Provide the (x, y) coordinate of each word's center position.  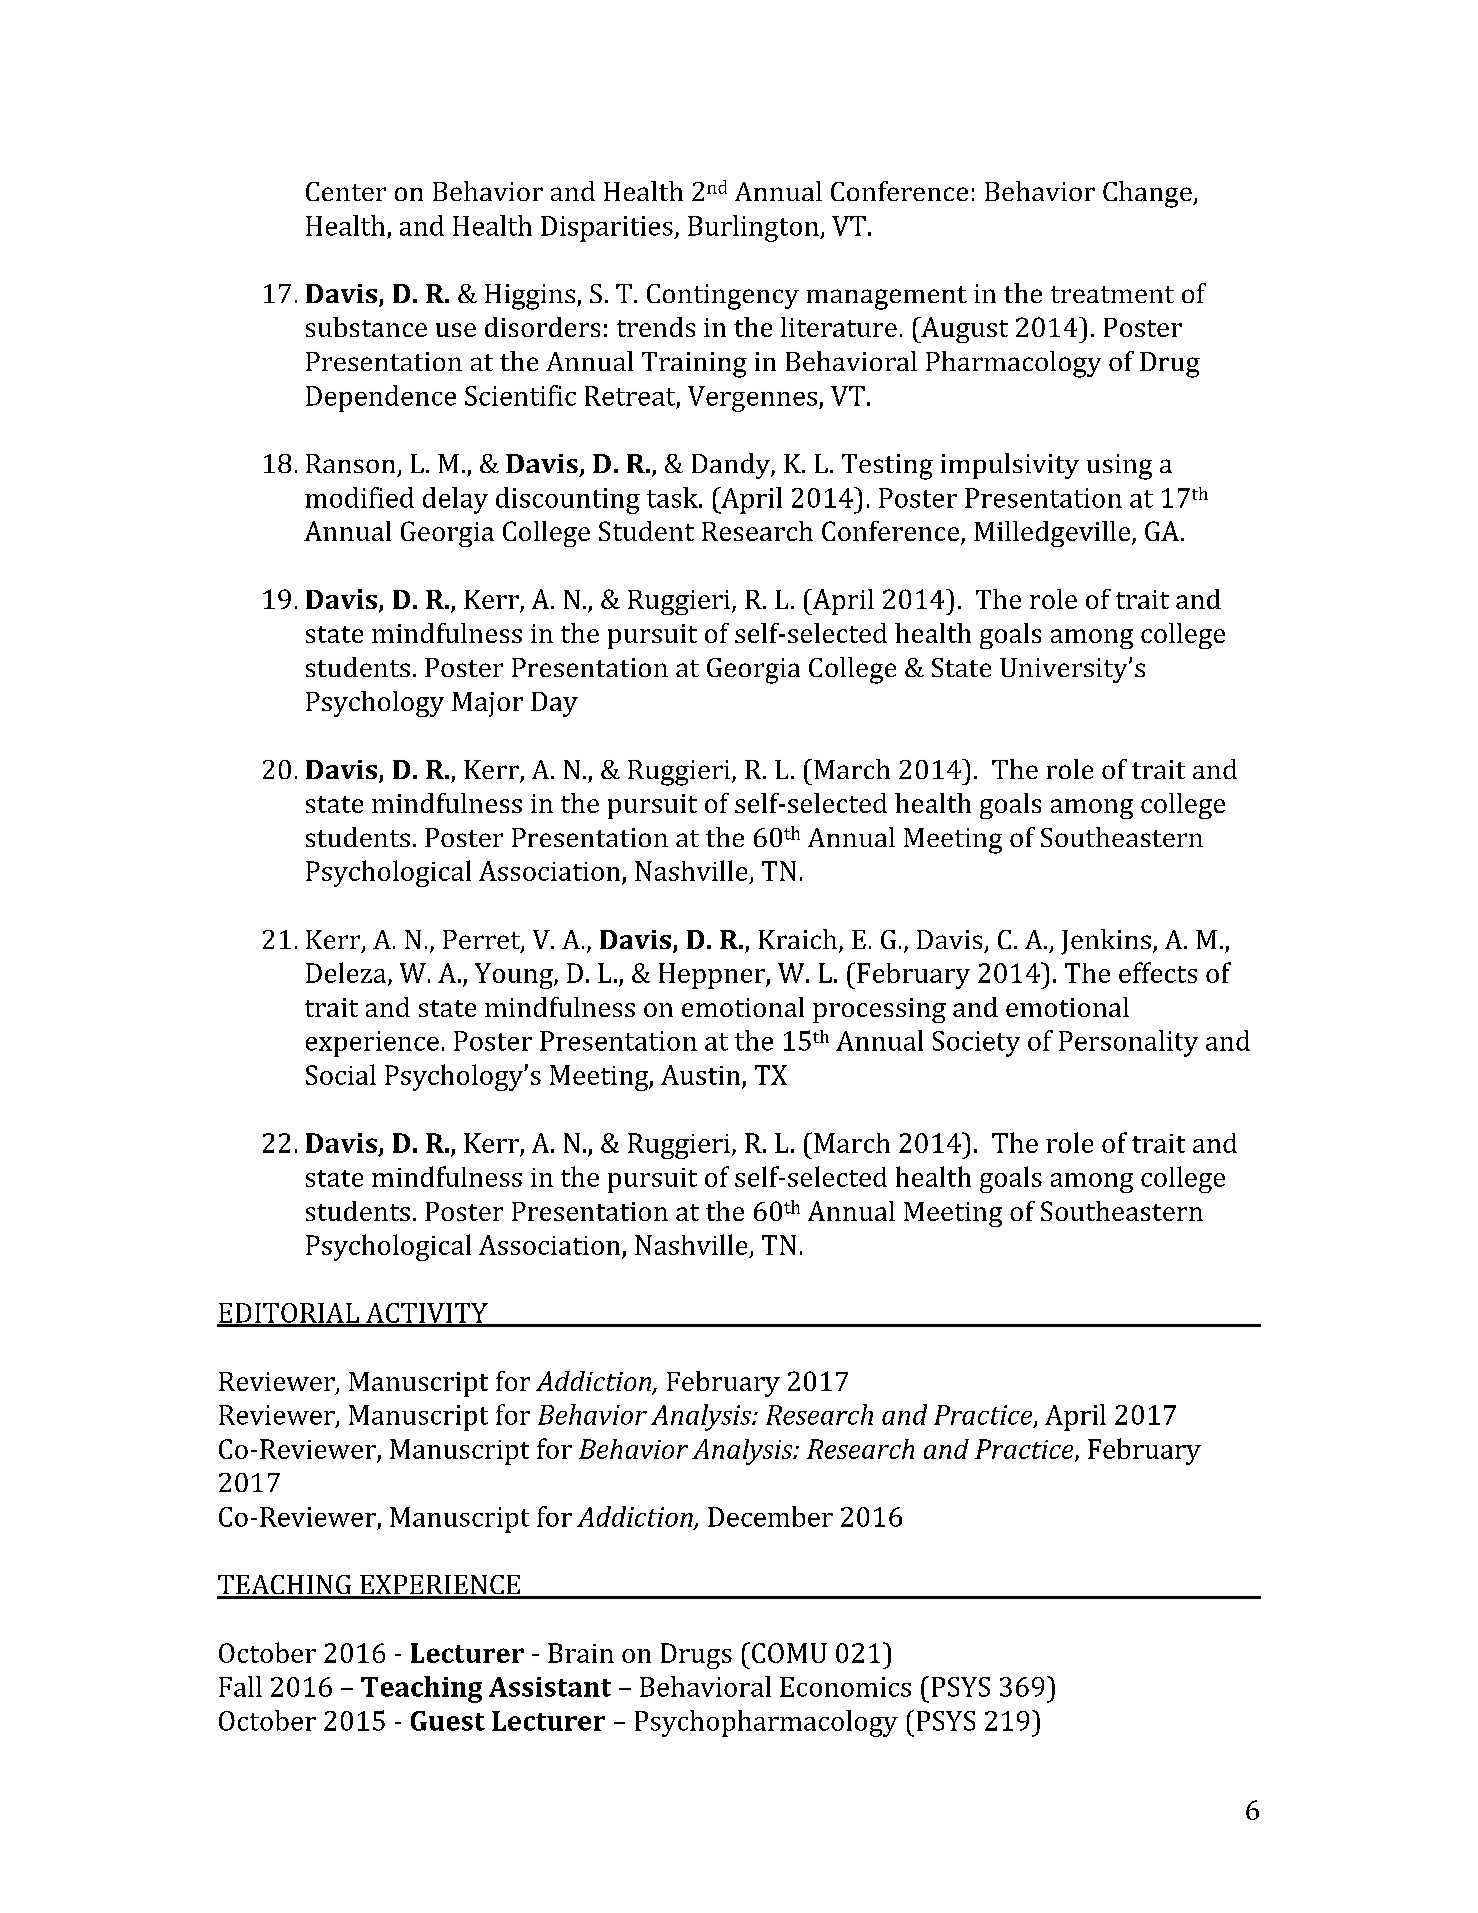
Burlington (754, 228)
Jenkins (1106, 942)
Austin (700, 1075)
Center (346, 191)
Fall (240, 1686)
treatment (1112, 294)
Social (341, 1074)
